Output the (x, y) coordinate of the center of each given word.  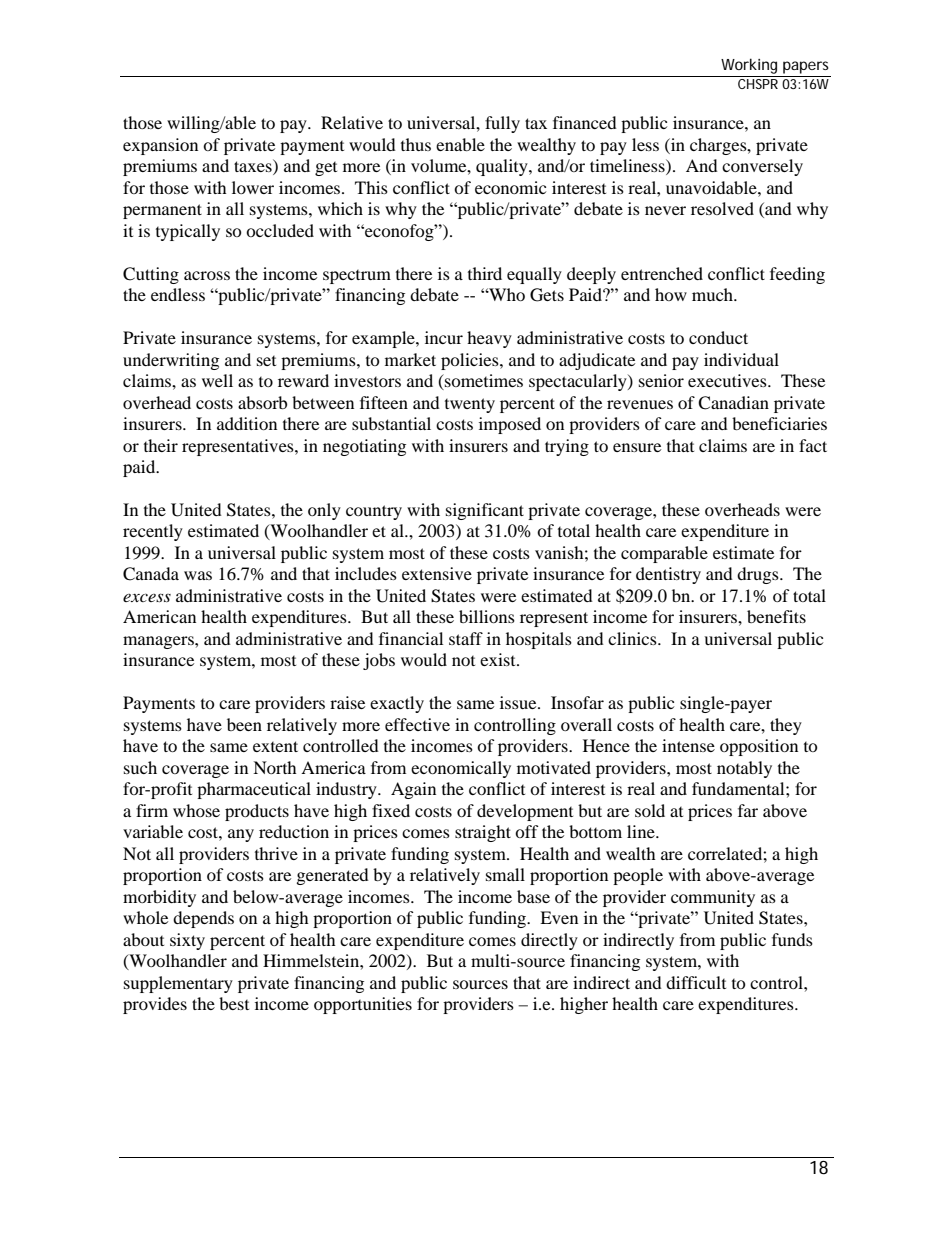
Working (749, 66)
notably (744, 769)
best (234, 1003)
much (714, 294)
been (244, 724)
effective (417, 724)
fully (502, 124)
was (198, 575)
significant (485, 511)
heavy (489, 339)
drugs (759, 575)
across (207, 275)
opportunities (363, 1005)
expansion (160, 146)
